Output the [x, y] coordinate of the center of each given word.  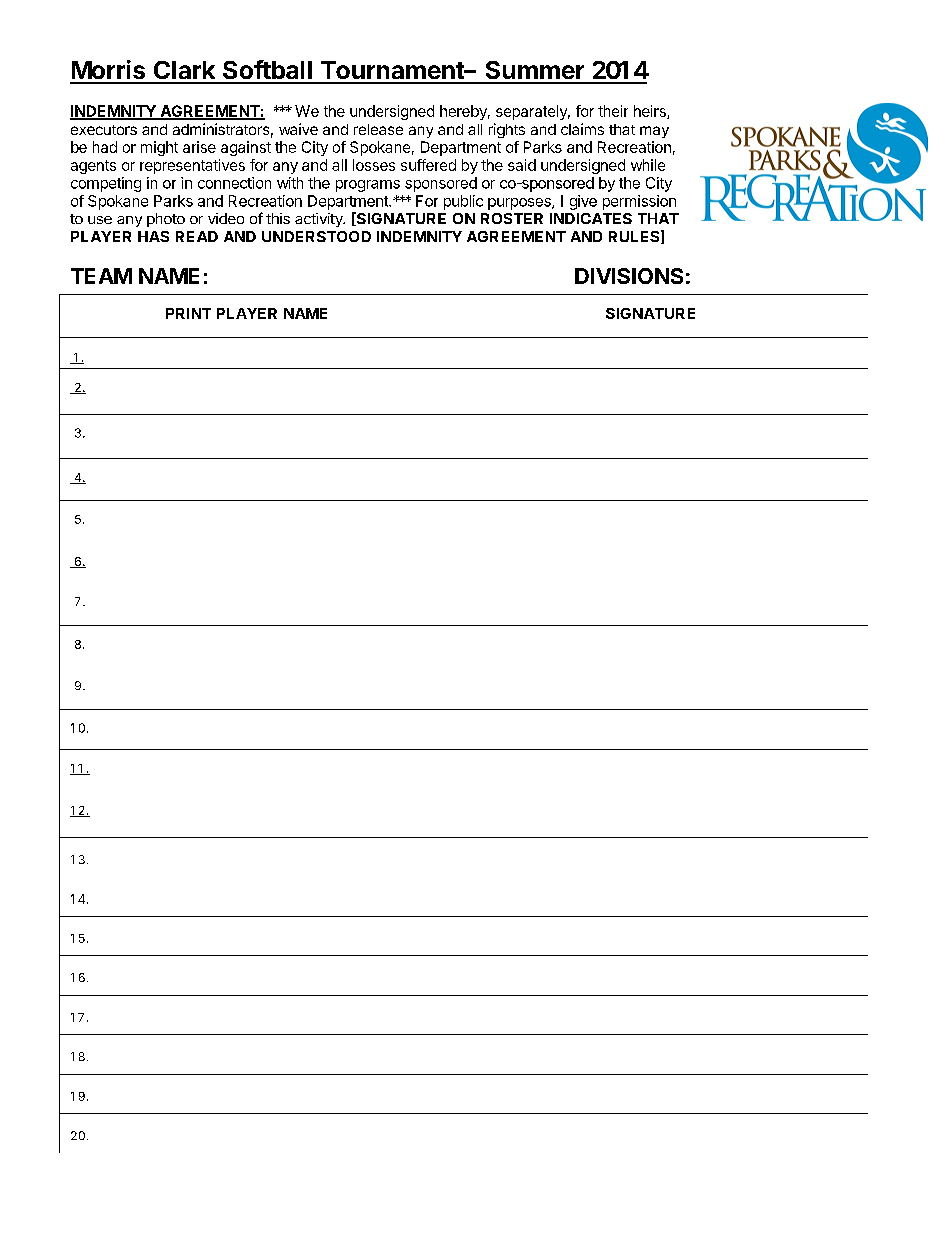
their [613, 111]
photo [166, 220]
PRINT [188, 313]
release [378, 129]
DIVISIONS [629, 276]
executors [104, 130]
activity [320, 220]
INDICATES [591, 218]
